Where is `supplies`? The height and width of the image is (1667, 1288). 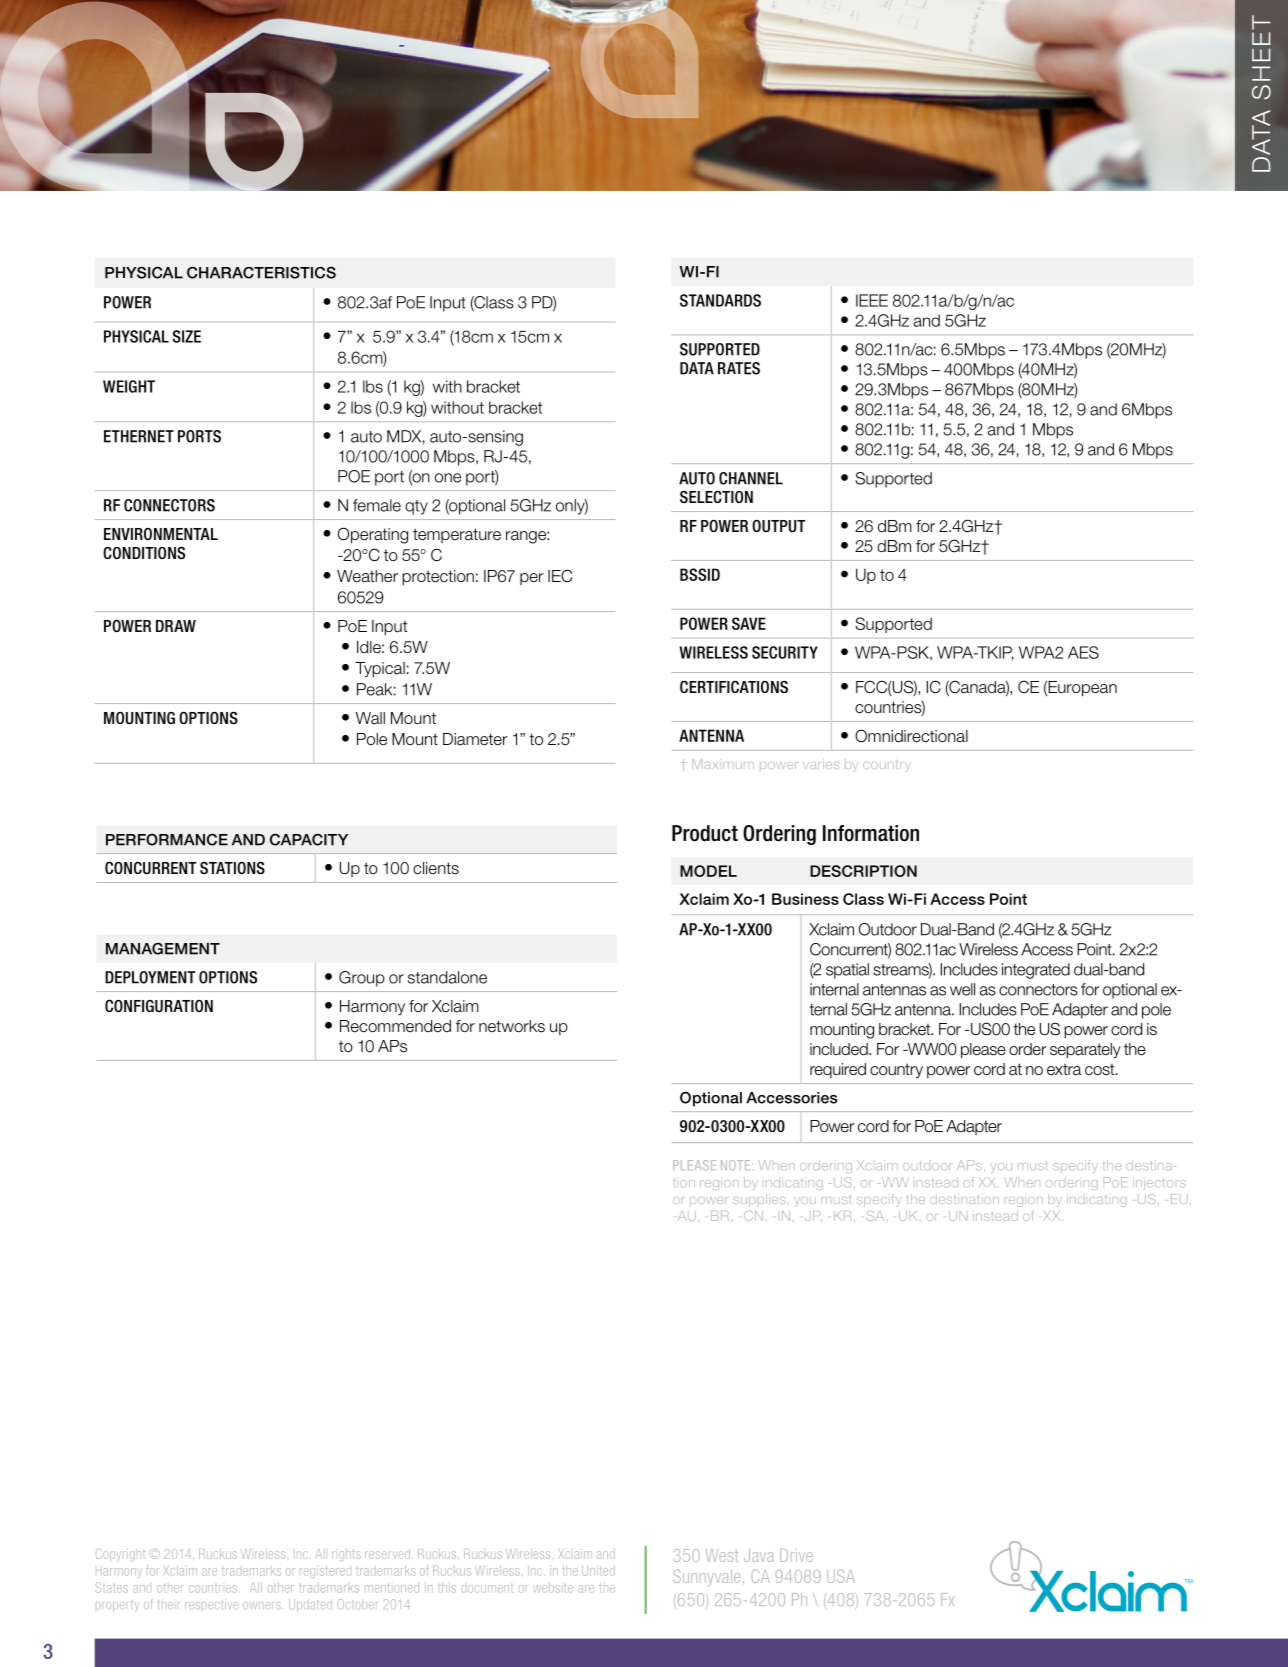 supplies is located at coordinates (759, 1200).
